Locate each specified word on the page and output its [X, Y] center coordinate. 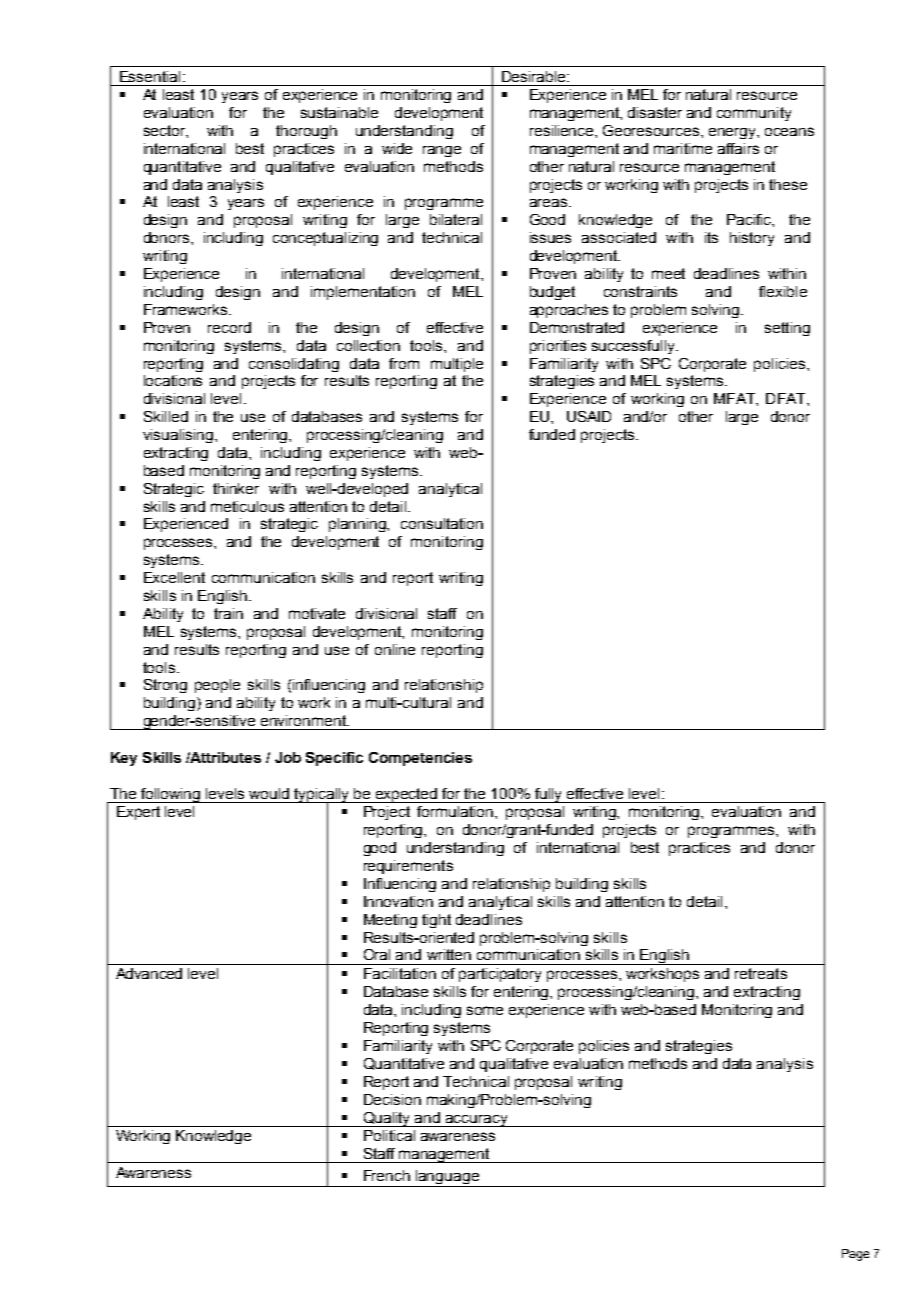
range [442, 151]
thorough [306, 132]
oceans [789, 131]
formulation [456, 811]
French [387, 1175]
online [395, 649]
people [217, 686]
